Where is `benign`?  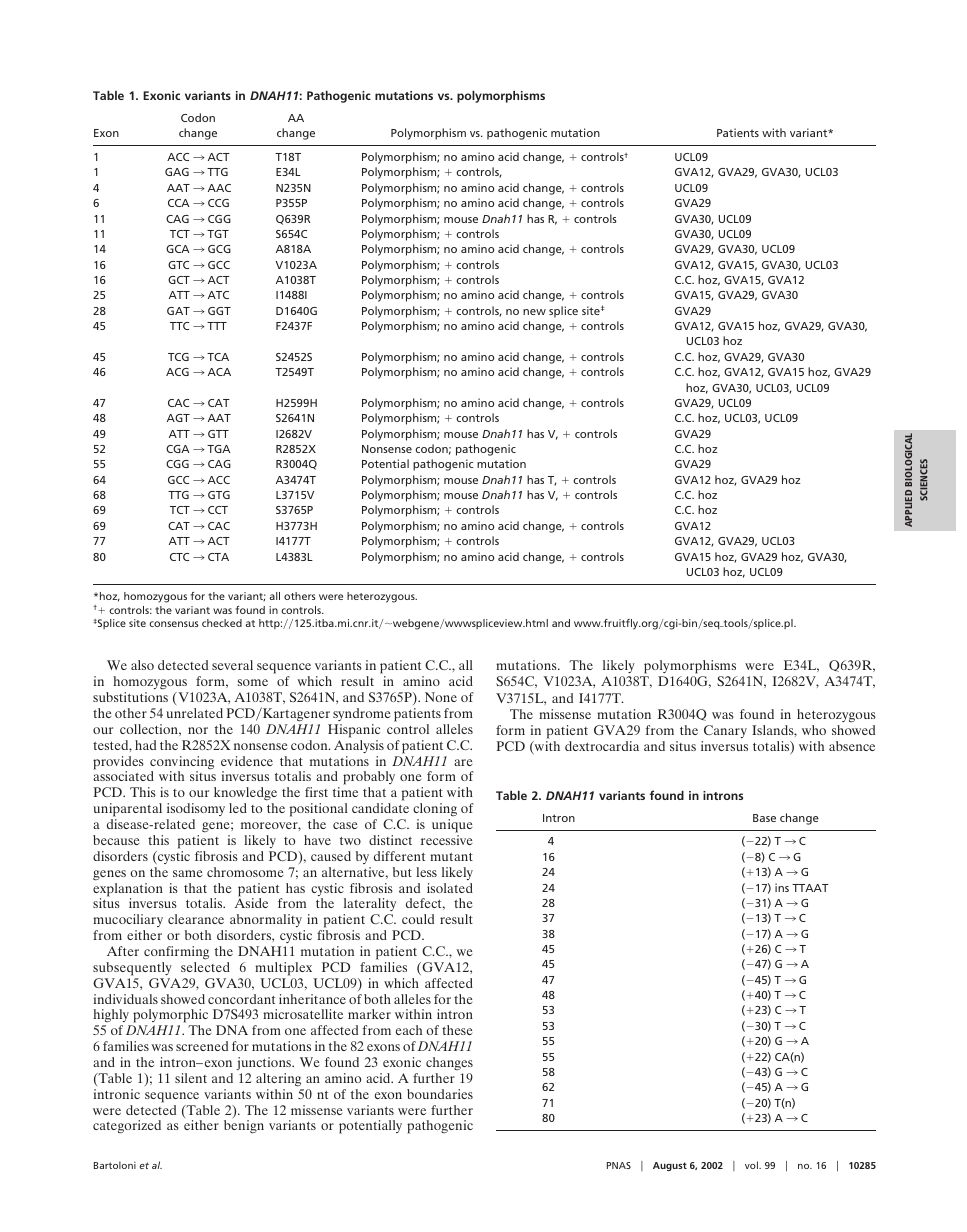
benign is located at coordinates (244, 1127).
